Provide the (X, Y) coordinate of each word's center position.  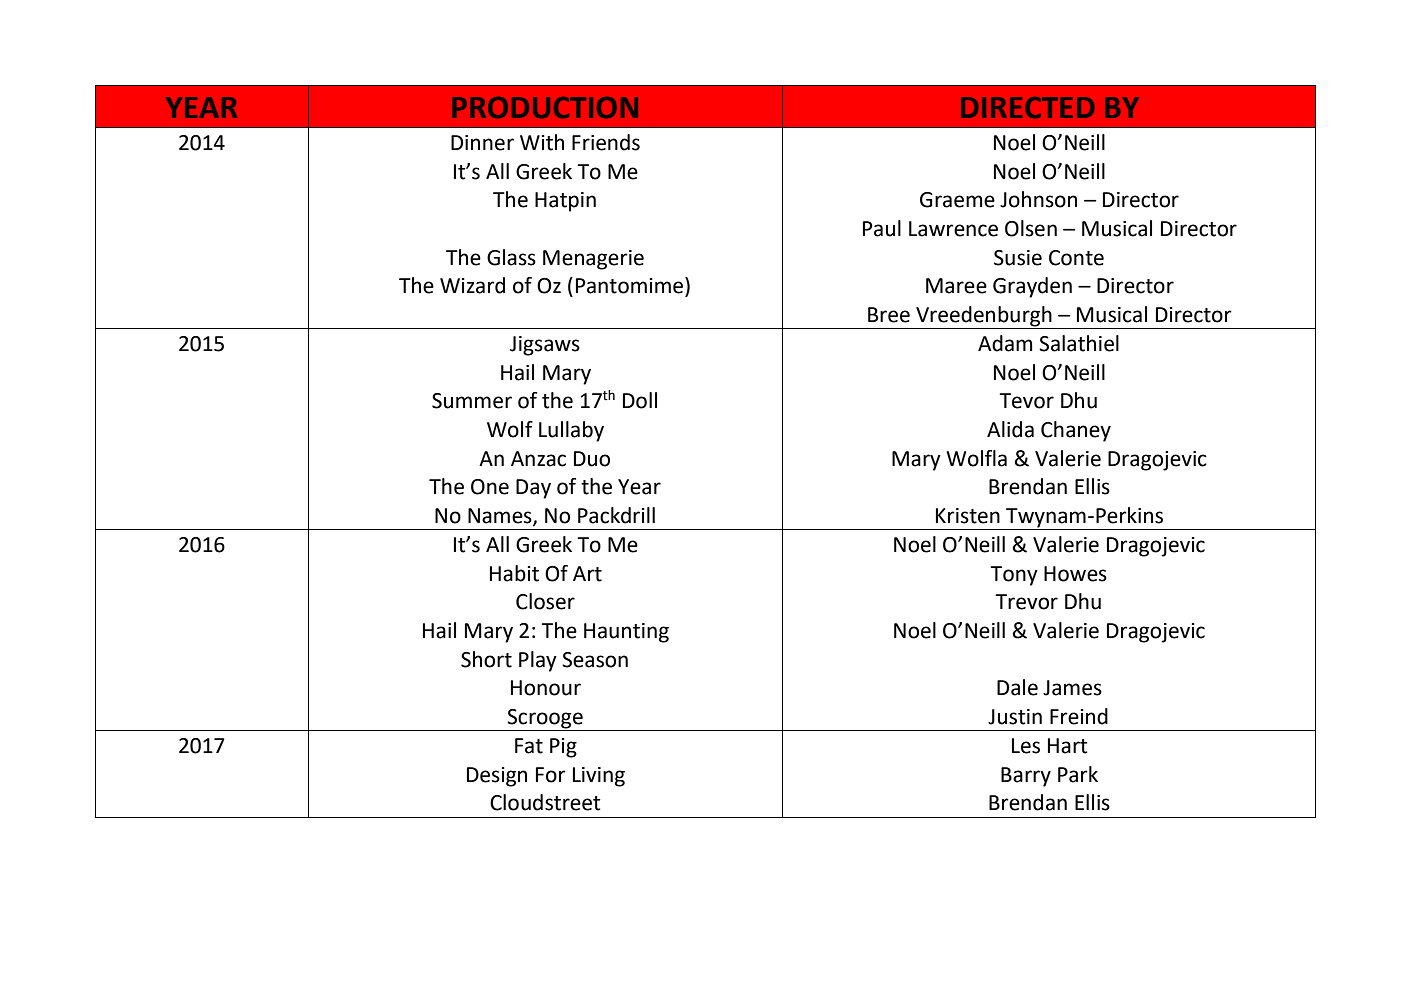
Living (599, 777)
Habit (514, 573)
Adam (1005, 343)
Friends (606, 142)
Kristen (968, 516)
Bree (889, 315)
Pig (563, 748)
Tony (1014, 576)
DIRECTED (1028, 107)
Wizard (472, 285)
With (542, 142)
